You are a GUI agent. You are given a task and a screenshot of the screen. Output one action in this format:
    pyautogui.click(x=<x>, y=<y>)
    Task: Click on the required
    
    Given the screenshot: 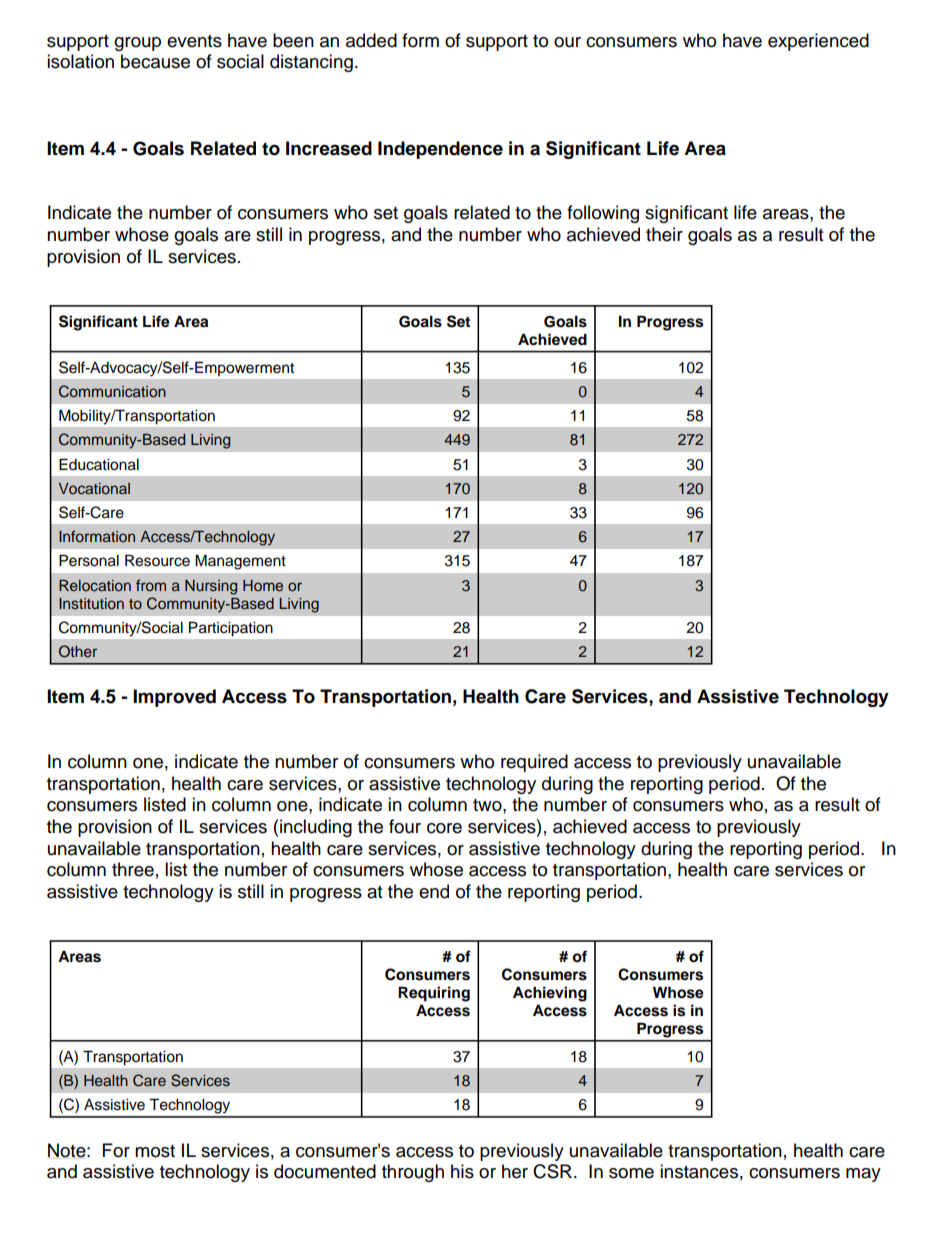 What is the action you would take?
    pyautogui.click(x=534, y=763)
